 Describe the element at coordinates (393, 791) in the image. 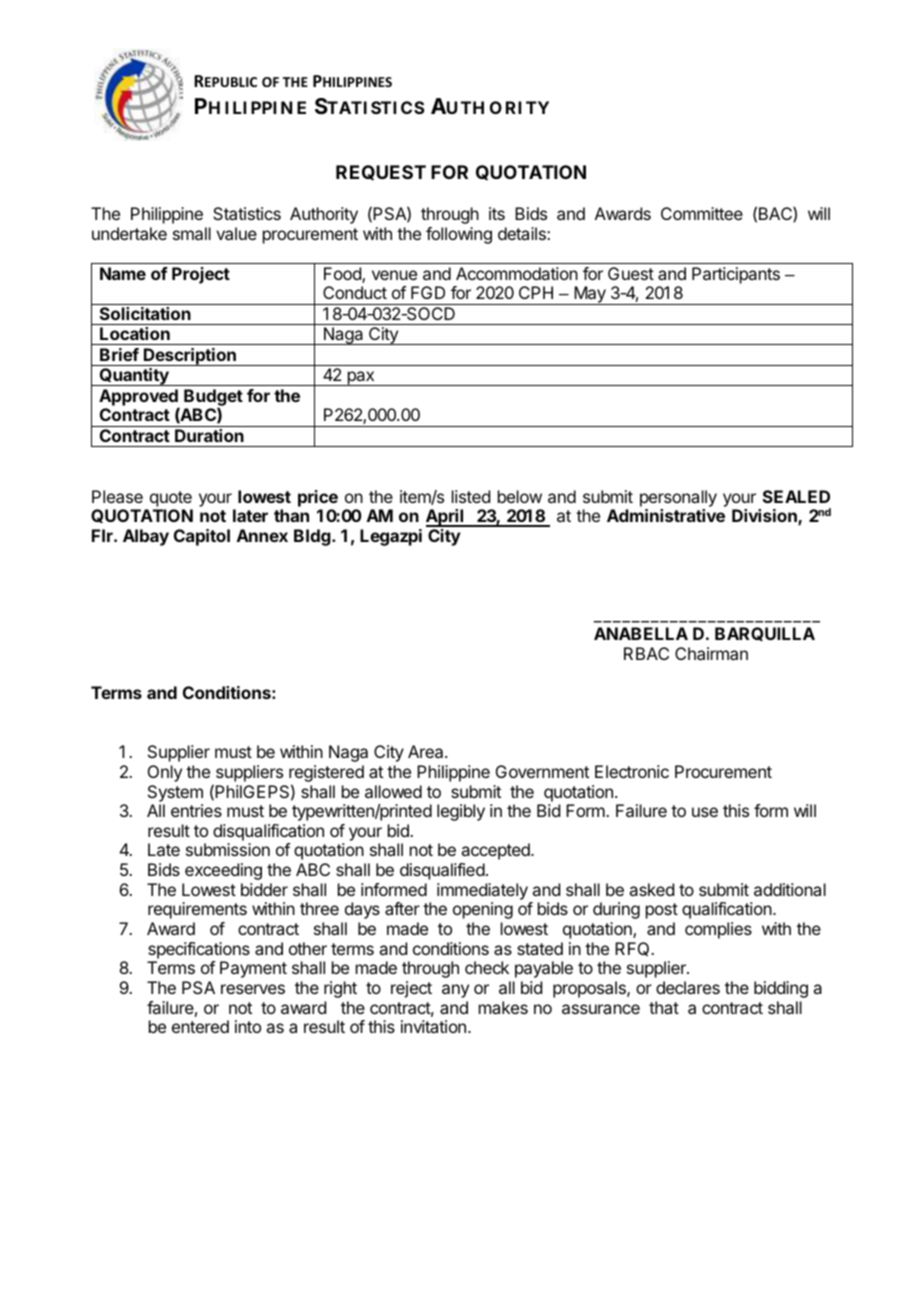

I see `allowed` at that location.
